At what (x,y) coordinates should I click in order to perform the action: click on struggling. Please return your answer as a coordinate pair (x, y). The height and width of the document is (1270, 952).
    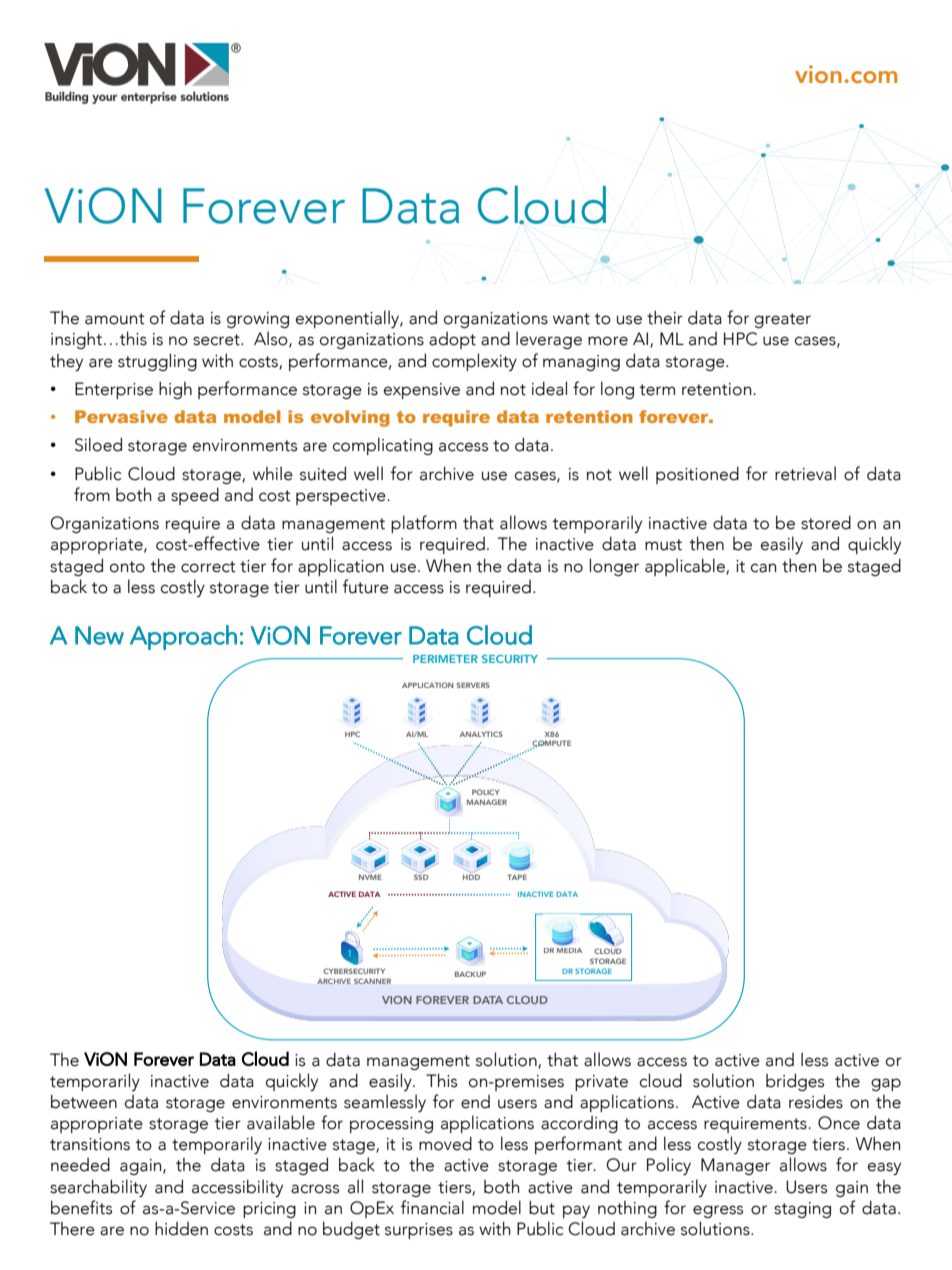
    Looking at the image, I should click on (157, 362).
